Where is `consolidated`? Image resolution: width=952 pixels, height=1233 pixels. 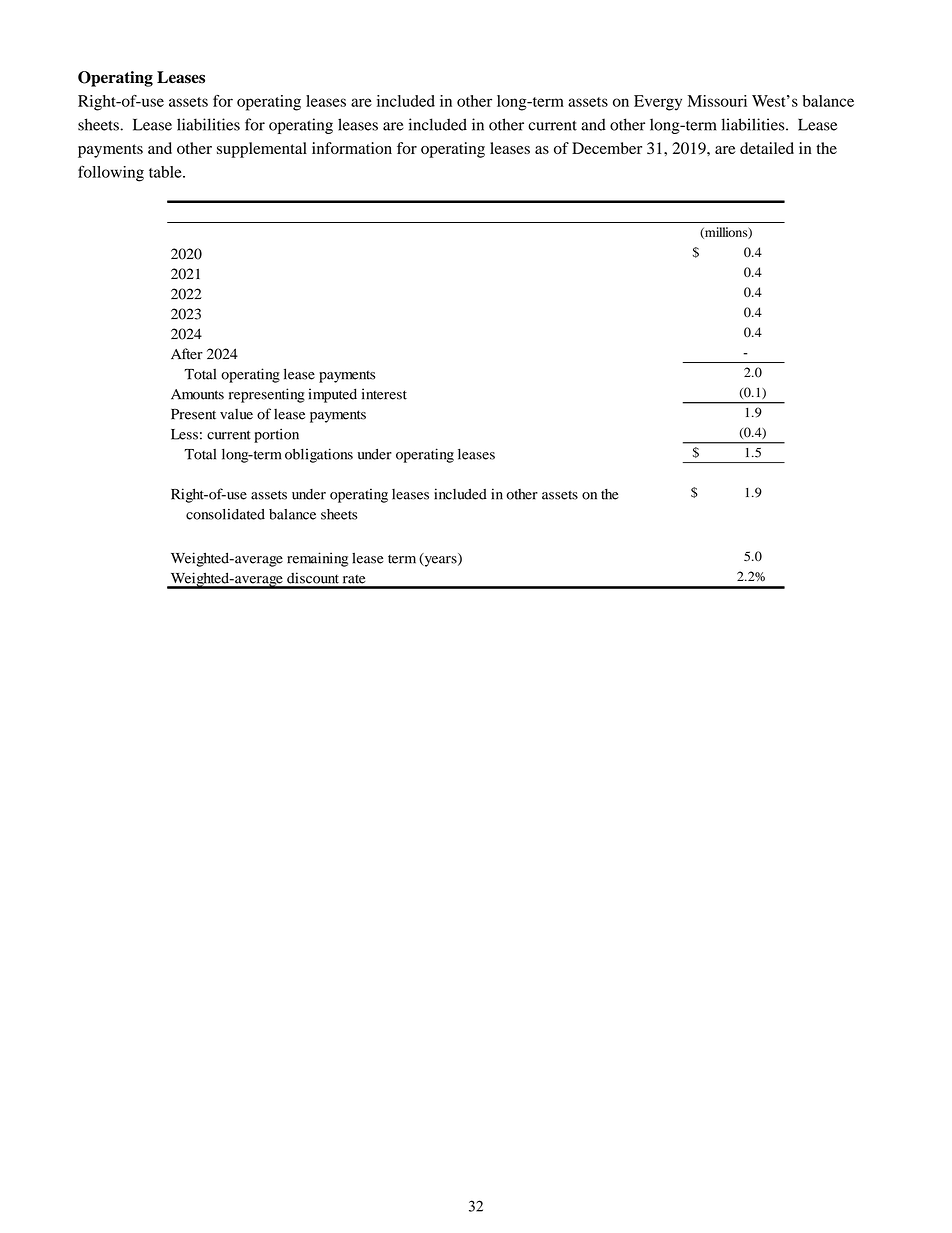 consolidated is located at coordinates (225, 514).
